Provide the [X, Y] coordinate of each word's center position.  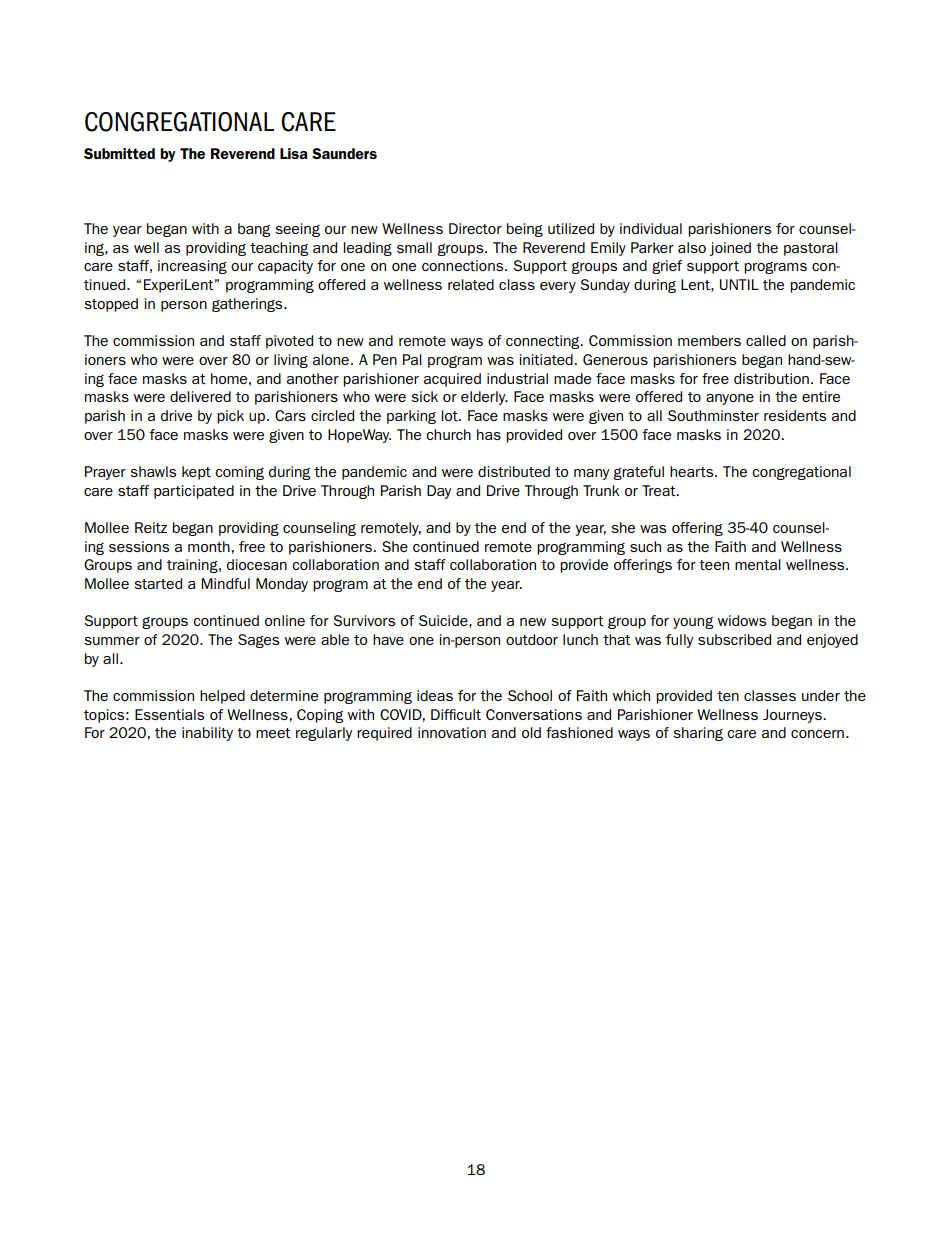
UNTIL [739, 284]
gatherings [248, 305]
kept [196, 473]
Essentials [169, 714]
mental [758, 564]
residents [795, 415]
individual [651, 228]
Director [475, 228]
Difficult [456, 714]
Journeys [793, 716]
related [471, 284]
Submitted [119, 153]
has [489, 434]
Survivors [364, 620]
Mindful [225, 583]
